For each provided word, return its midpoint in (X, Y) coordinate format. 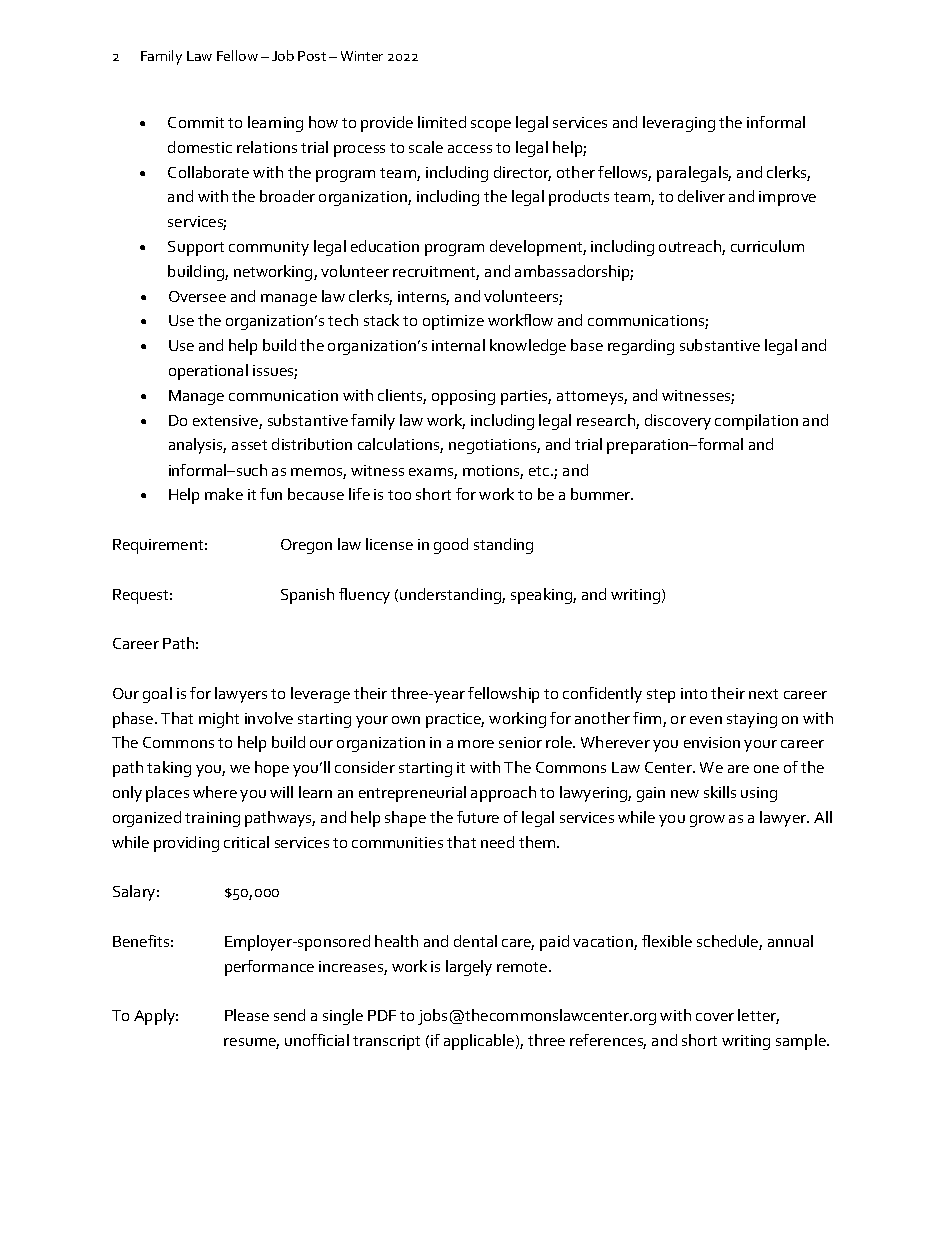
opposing (463, 397)
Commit (196, 122)
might (219, 720)
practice (455, 720)
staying (752, 720)
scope (491, 126)
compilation (756, 422)
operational (208, 372)
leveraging (679, 124)
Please (247, 1015)
